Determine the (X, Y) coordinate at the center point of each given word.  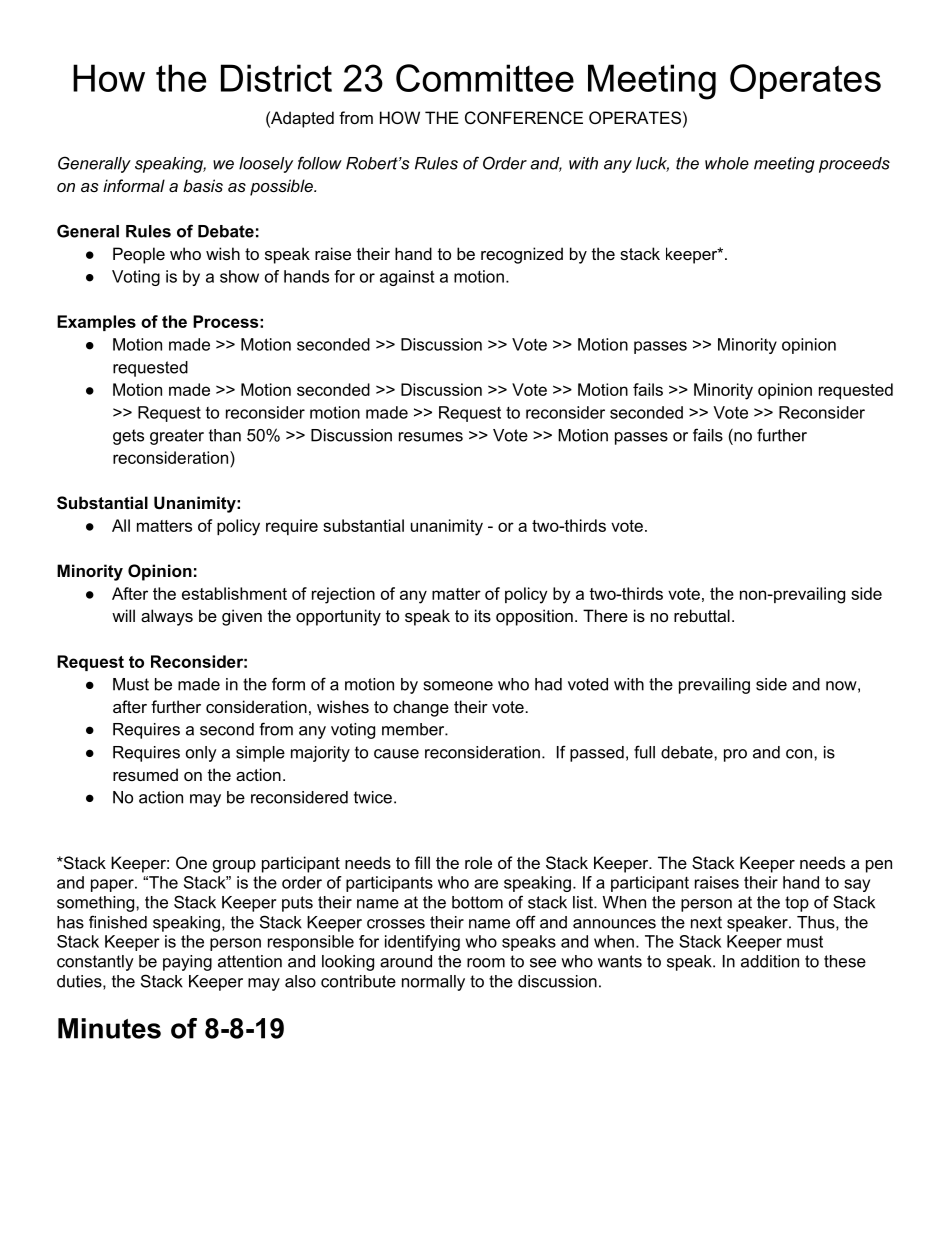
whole (727, 163)
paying (187, 963)
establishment (234, 593)
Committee (485, 78)
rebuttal (702, 615)
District (276, 78)
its (483, 615)
